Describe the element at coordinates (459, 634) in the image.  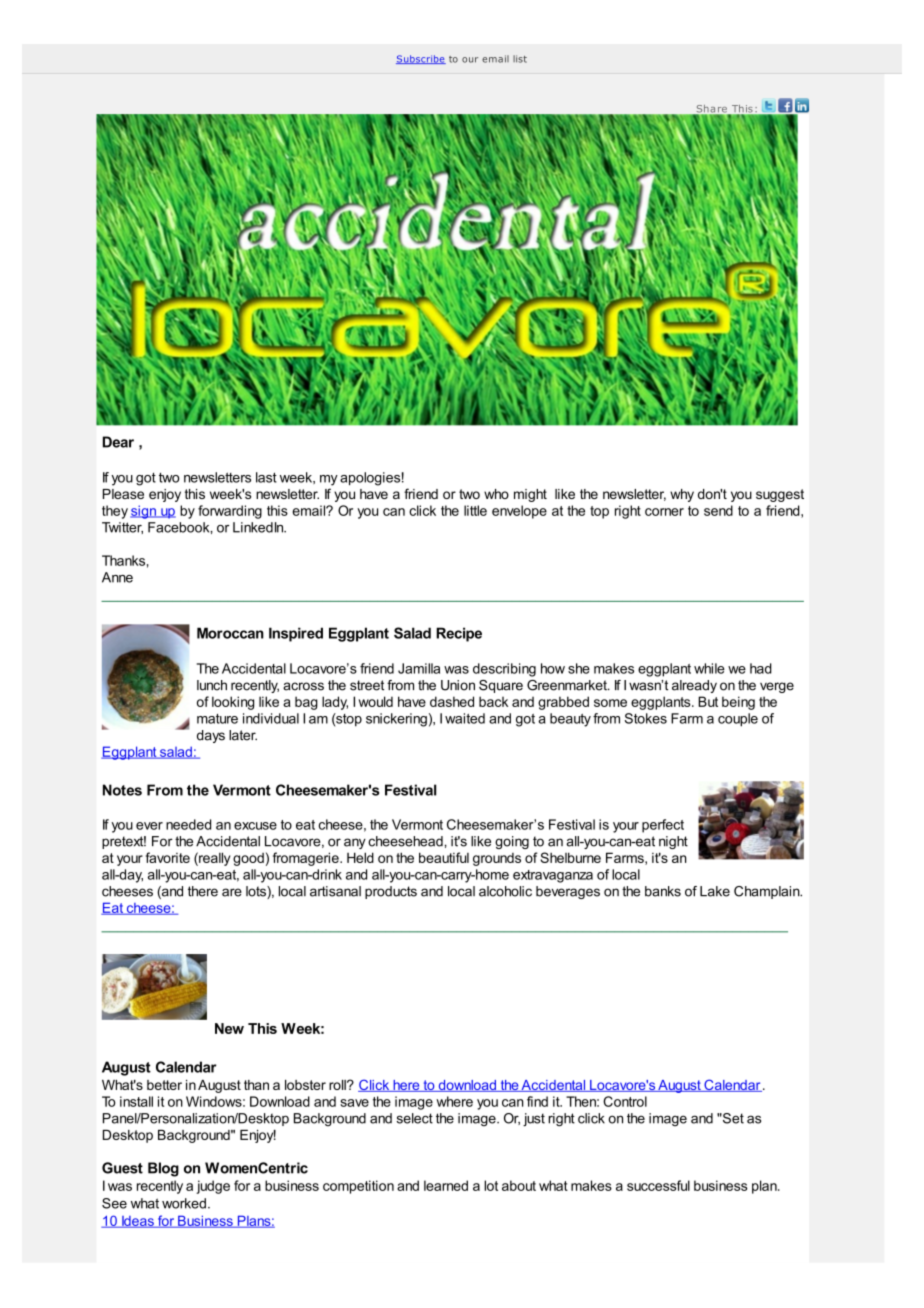
I see `Recipe` at that location.
